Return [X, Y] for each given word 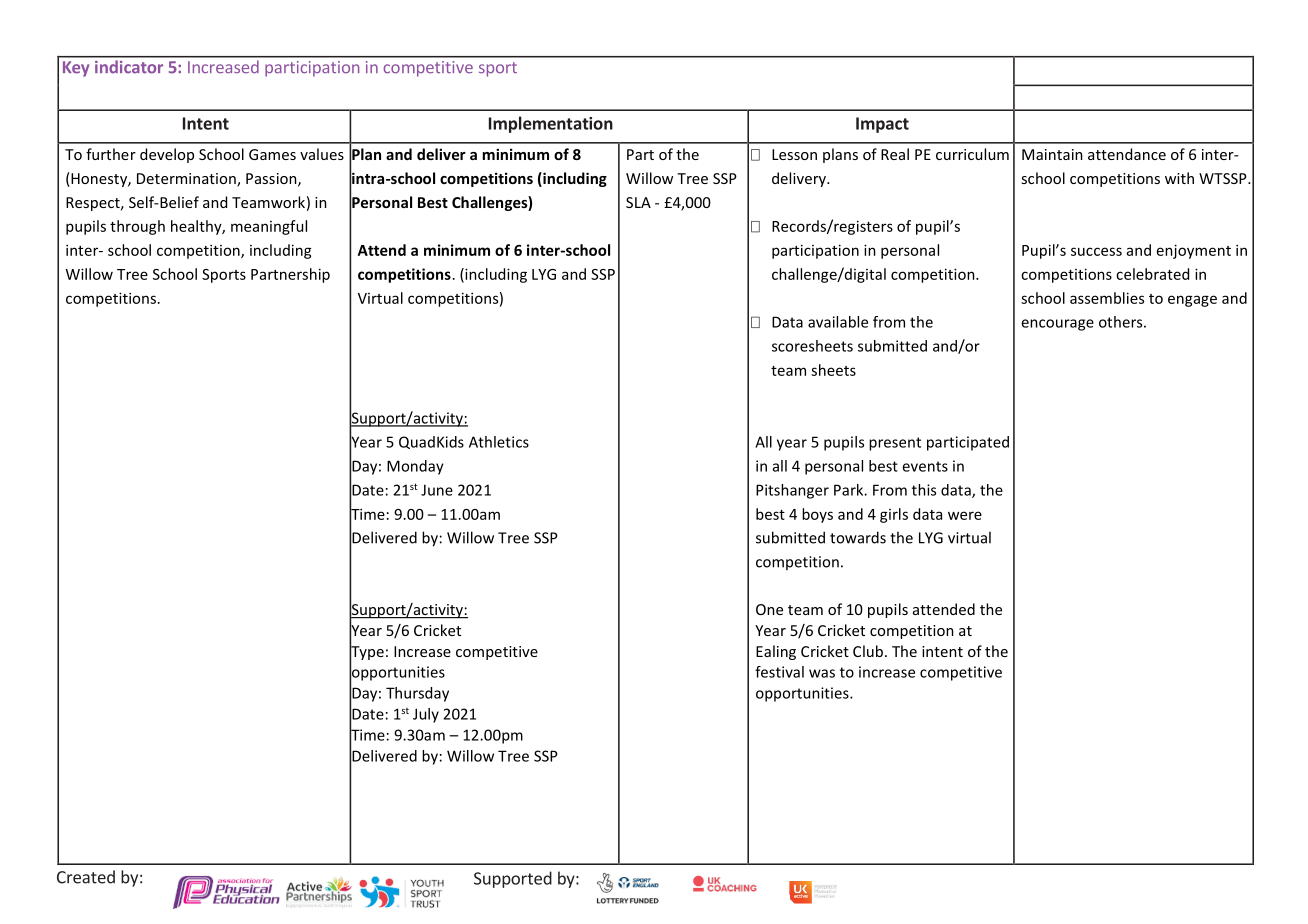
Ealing [776, 652]
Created [86, 877]
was [822, 673]
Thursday [417, 694]
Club [868, 651]
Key [76, 69]
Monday [415, 467]
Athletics [499, 442]
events [925, 466]
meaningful [269, 227]
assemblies [1107, 298]
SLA [638, 202]
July [426, 715]
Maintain [1052, 154]
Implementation [551, 124]
